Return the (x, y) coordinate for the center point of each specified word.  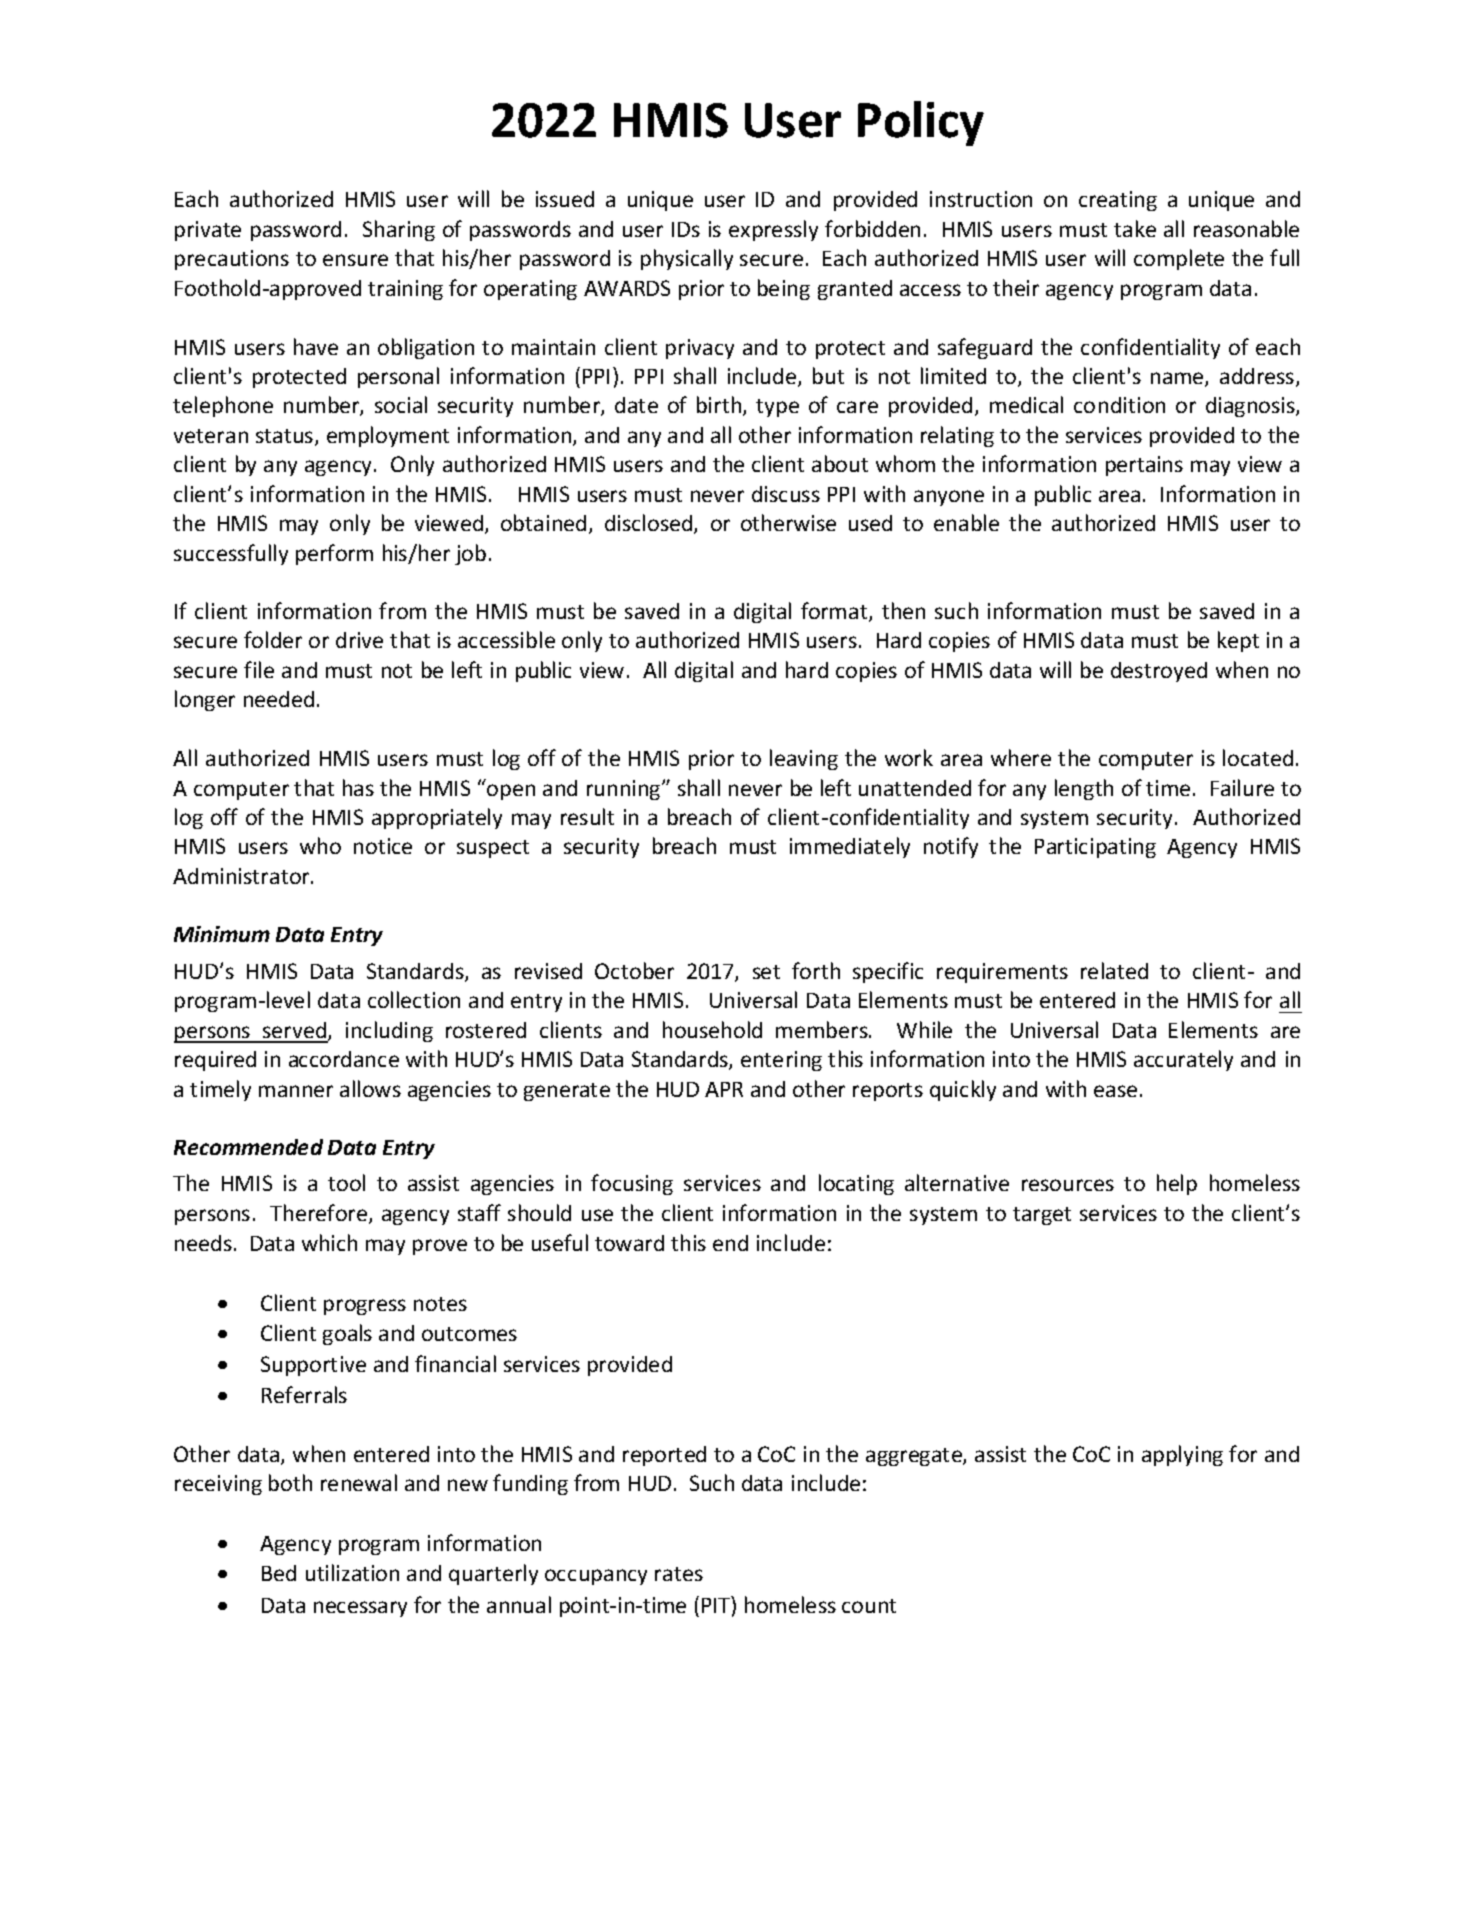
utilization (352, 1572)
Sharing (399, 230)
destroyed (1159, 672)
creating (1118, 201)
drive (359, 640)
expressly (773, 230)
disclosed (650, 524)
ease (1115, 1091)
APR (724, 1089)
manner (296, 1091)
